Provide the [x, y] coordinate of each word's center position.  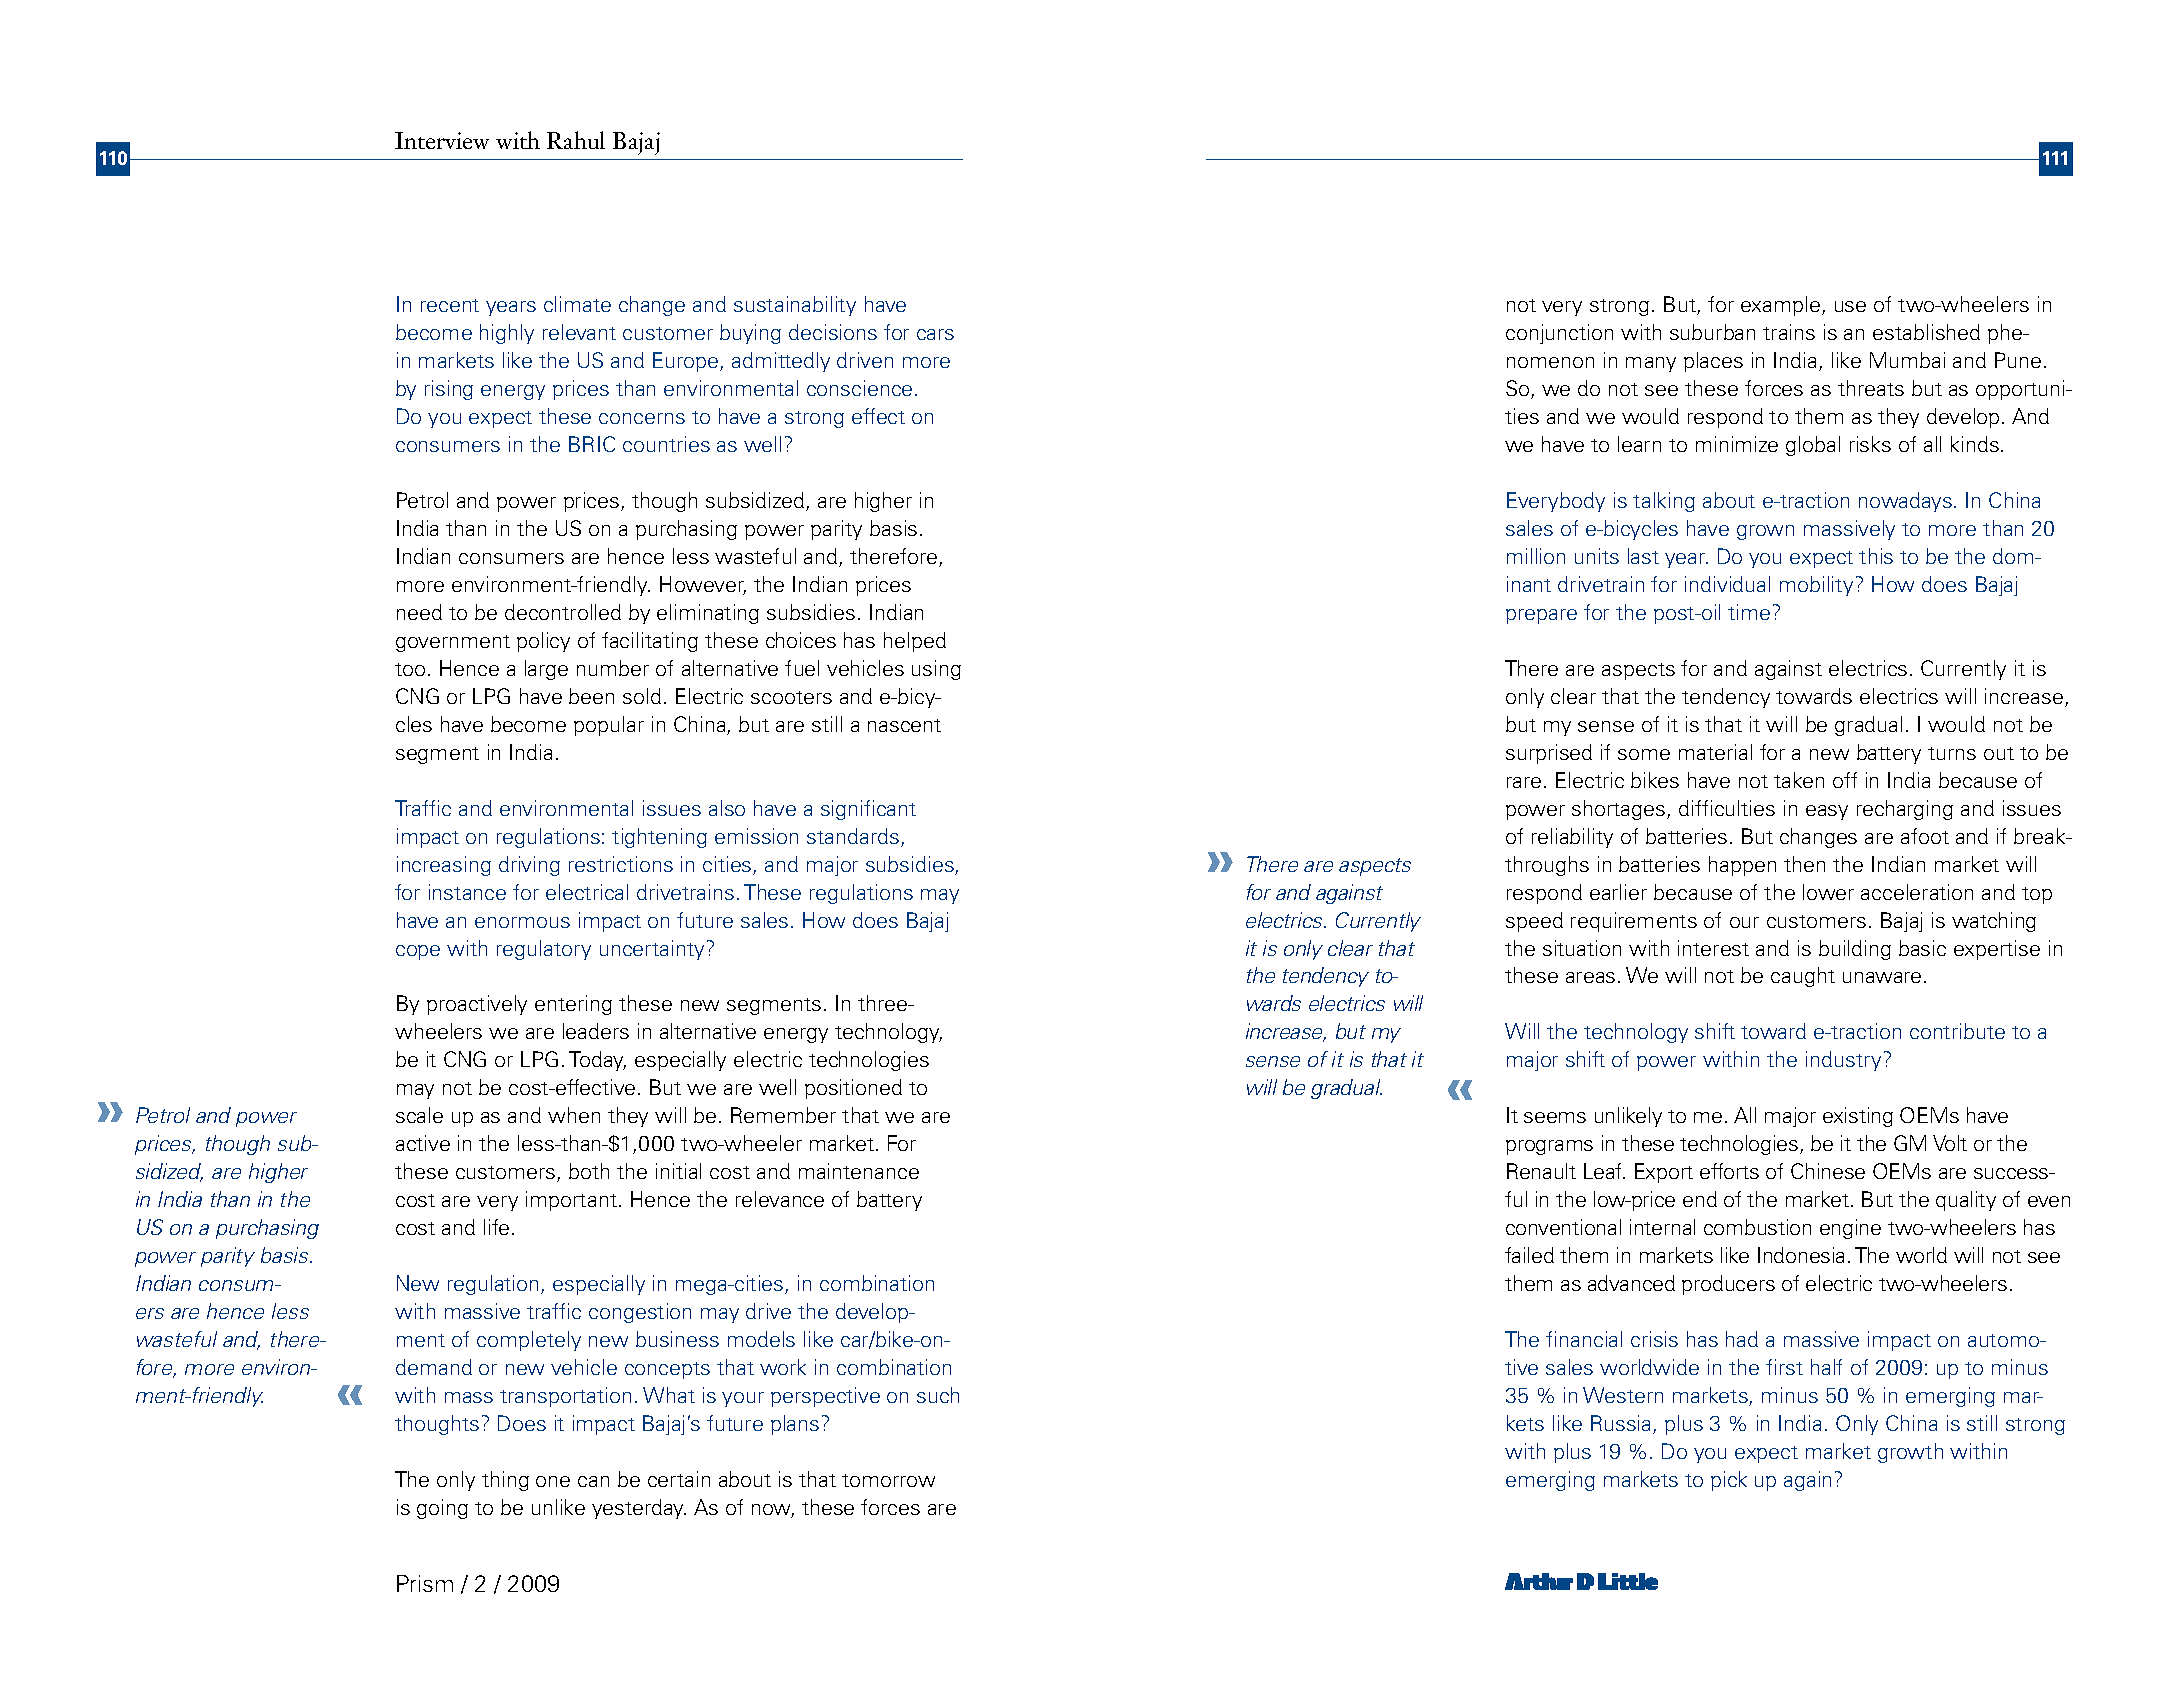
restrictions [621, 864]
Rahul [576, 140]
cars [935, 334]
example [1780, 306]
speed [1534, 922]
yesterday [639, 1509]
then [1804, 864]
